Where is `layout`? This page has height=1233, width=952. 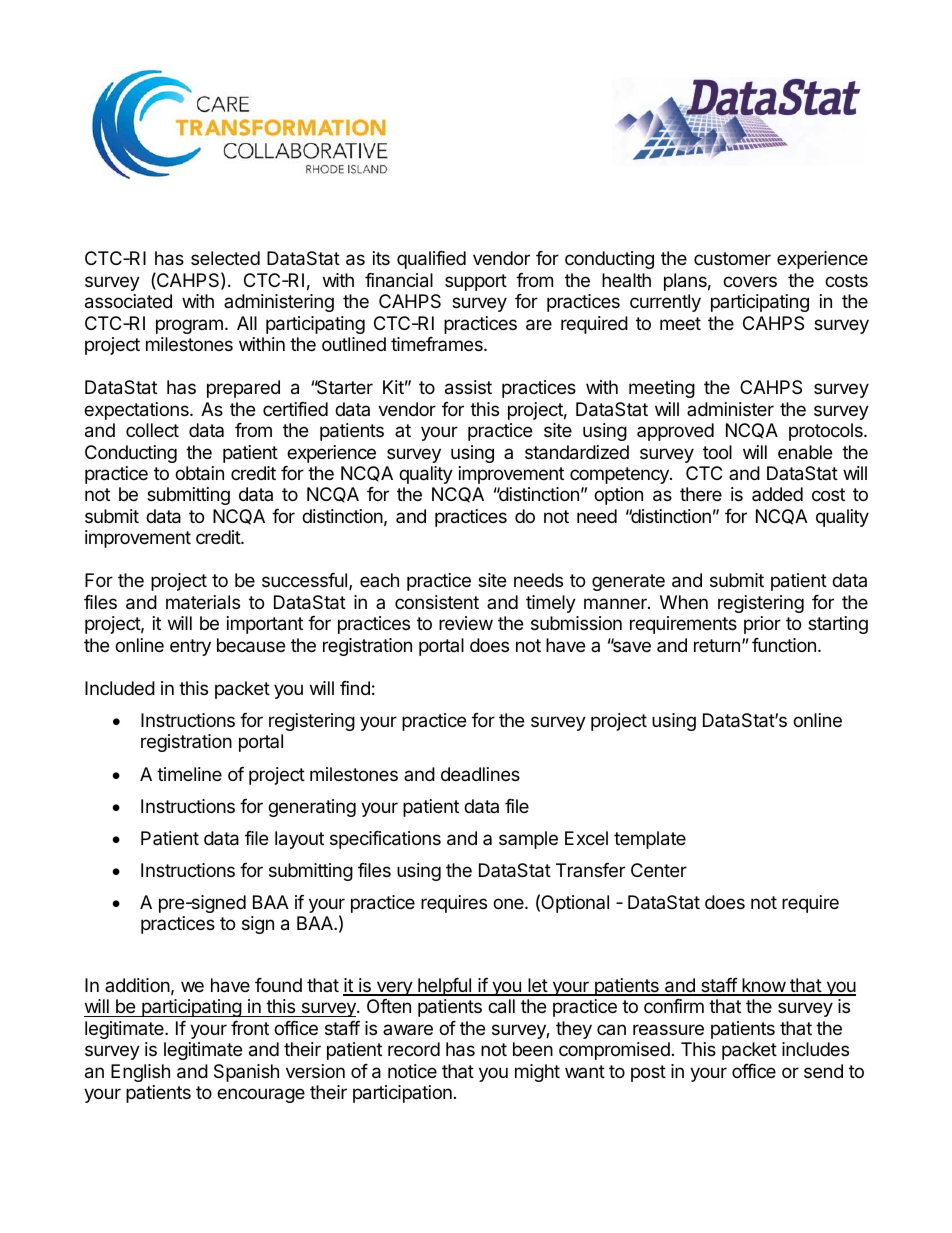
layout is located at coordinates (299, 840).
